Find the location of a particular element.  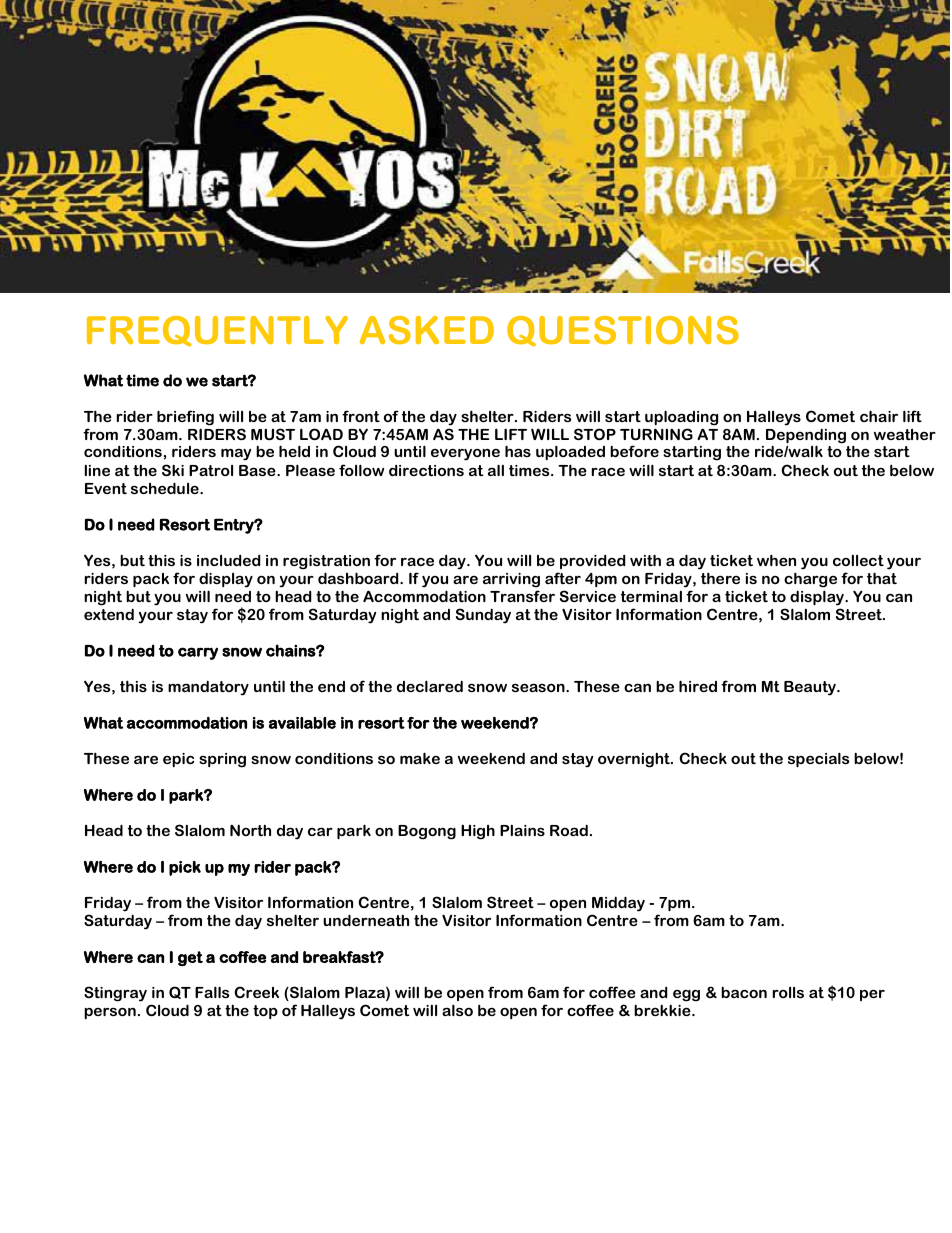

pick is located at coordinates (185, 868).
